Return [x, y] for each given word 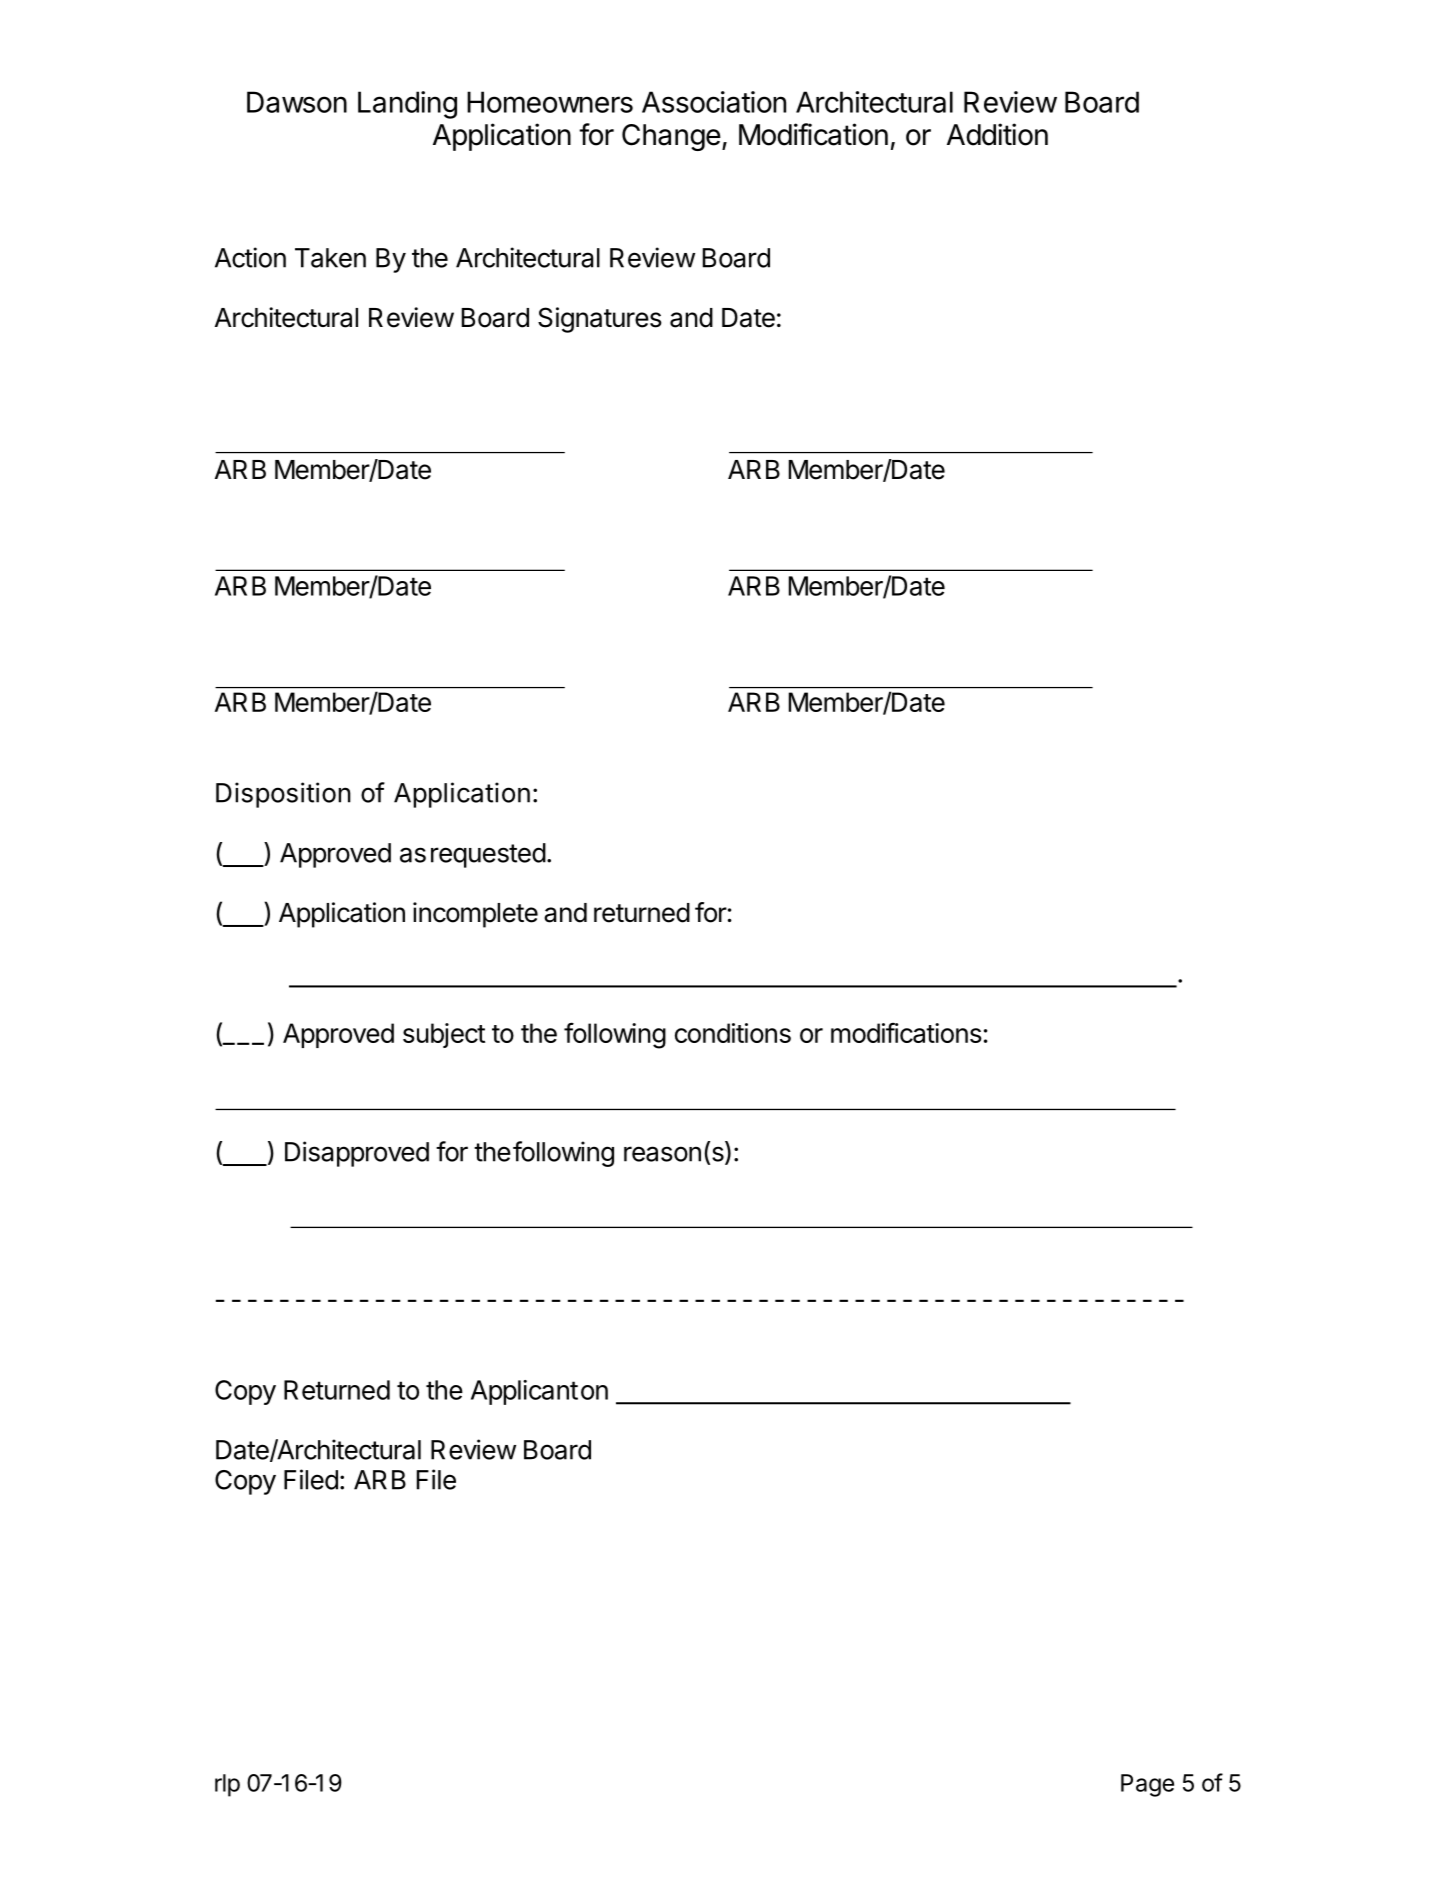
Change [671, 137]
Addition [997, 134]
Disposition [283, 795]
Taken [330, 258]
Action [250, 257]
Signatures [600, 320]
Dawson [297, 102]
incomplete [475, 915]
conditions [733, 1033]
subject [444, 1035]
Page [1147, 1785]
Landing [407, 105]
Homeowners [550, 102]
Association [714, 102]
